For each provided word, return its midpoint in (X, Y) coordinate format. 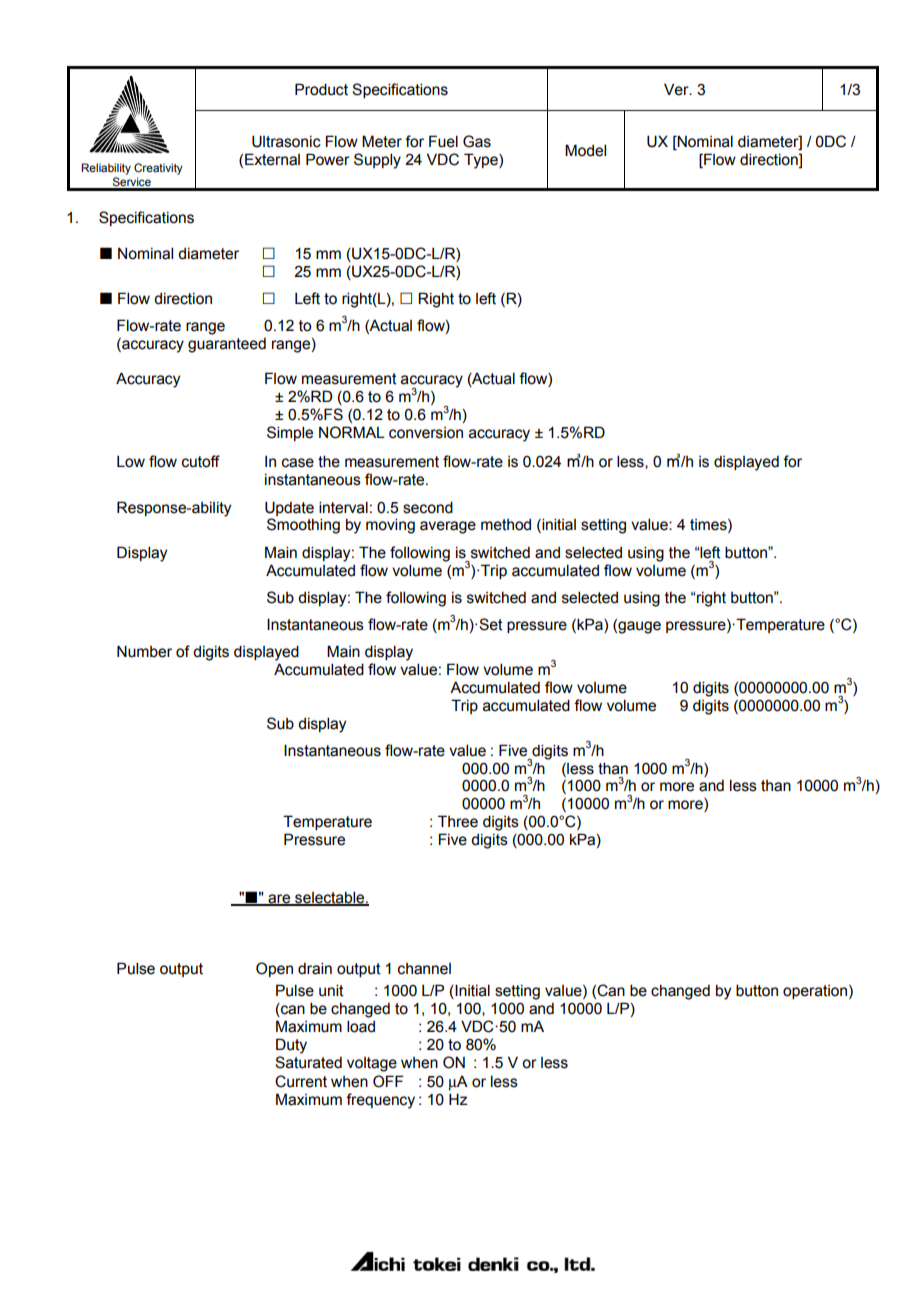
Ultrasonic (286, 141)
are (279, 899)
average (448, 527)
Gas (477, 141)
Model (585, 150)
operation (815, 992)
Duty (291, 1046)
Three (458, 821)
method (506, 525)
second (428, 507)
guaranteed (227, 345)
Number (144, 651)
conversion (426, 433)
